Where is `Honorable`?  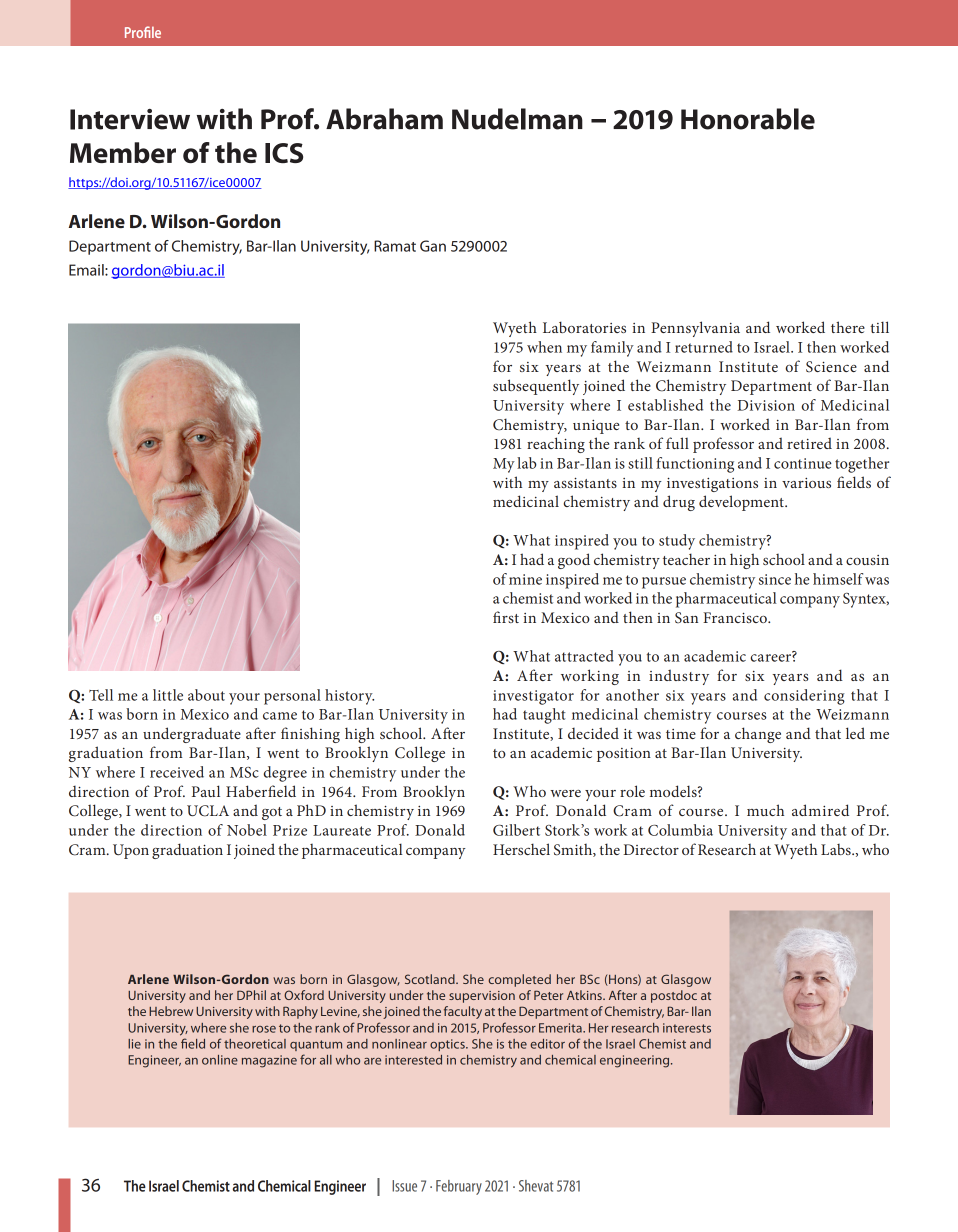 Honorable is located at coordinates (748, 119).
